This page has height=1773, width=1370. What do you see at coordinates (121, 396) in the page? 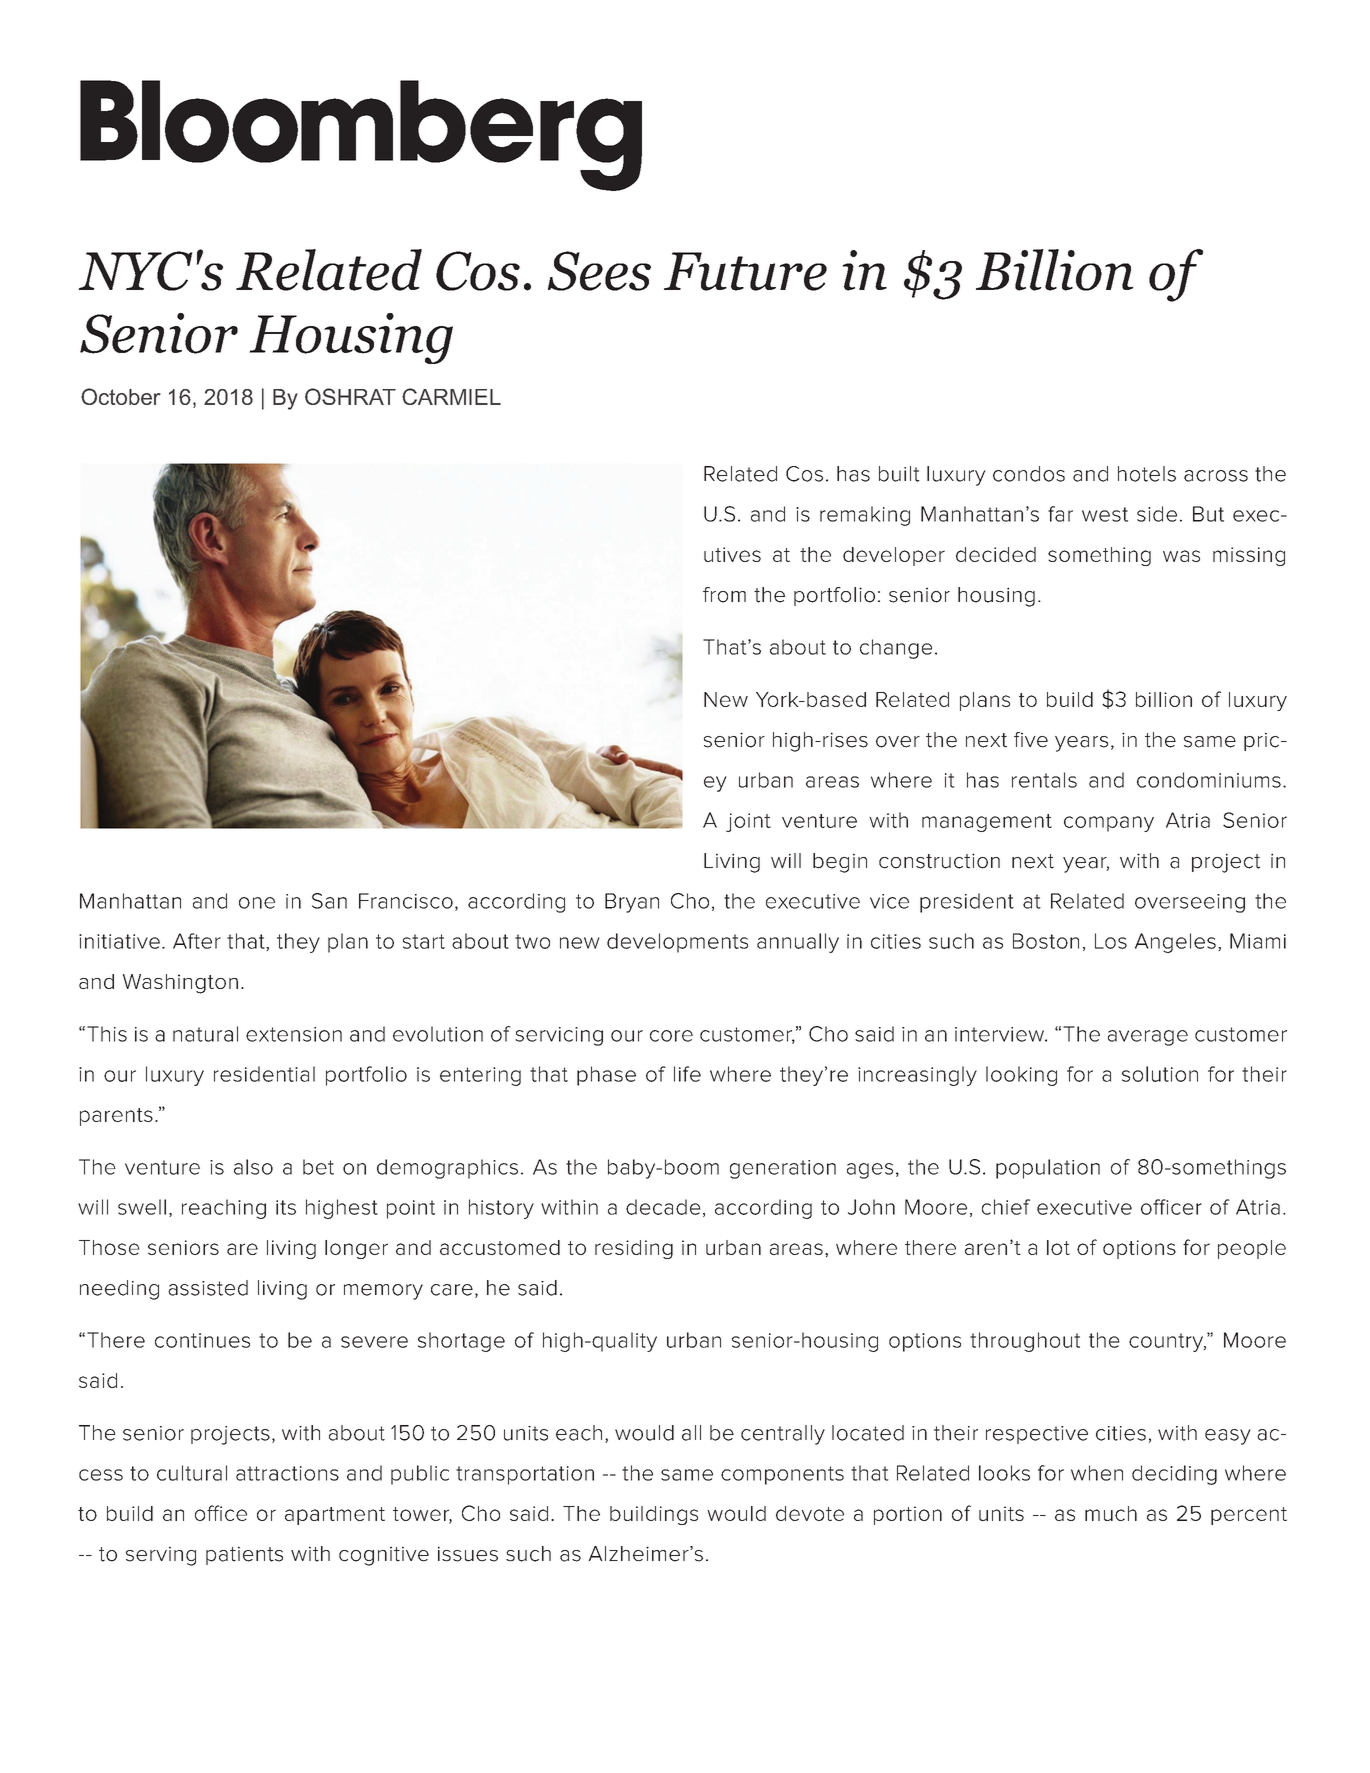
I see `October` at bounding box center [121, 396].
